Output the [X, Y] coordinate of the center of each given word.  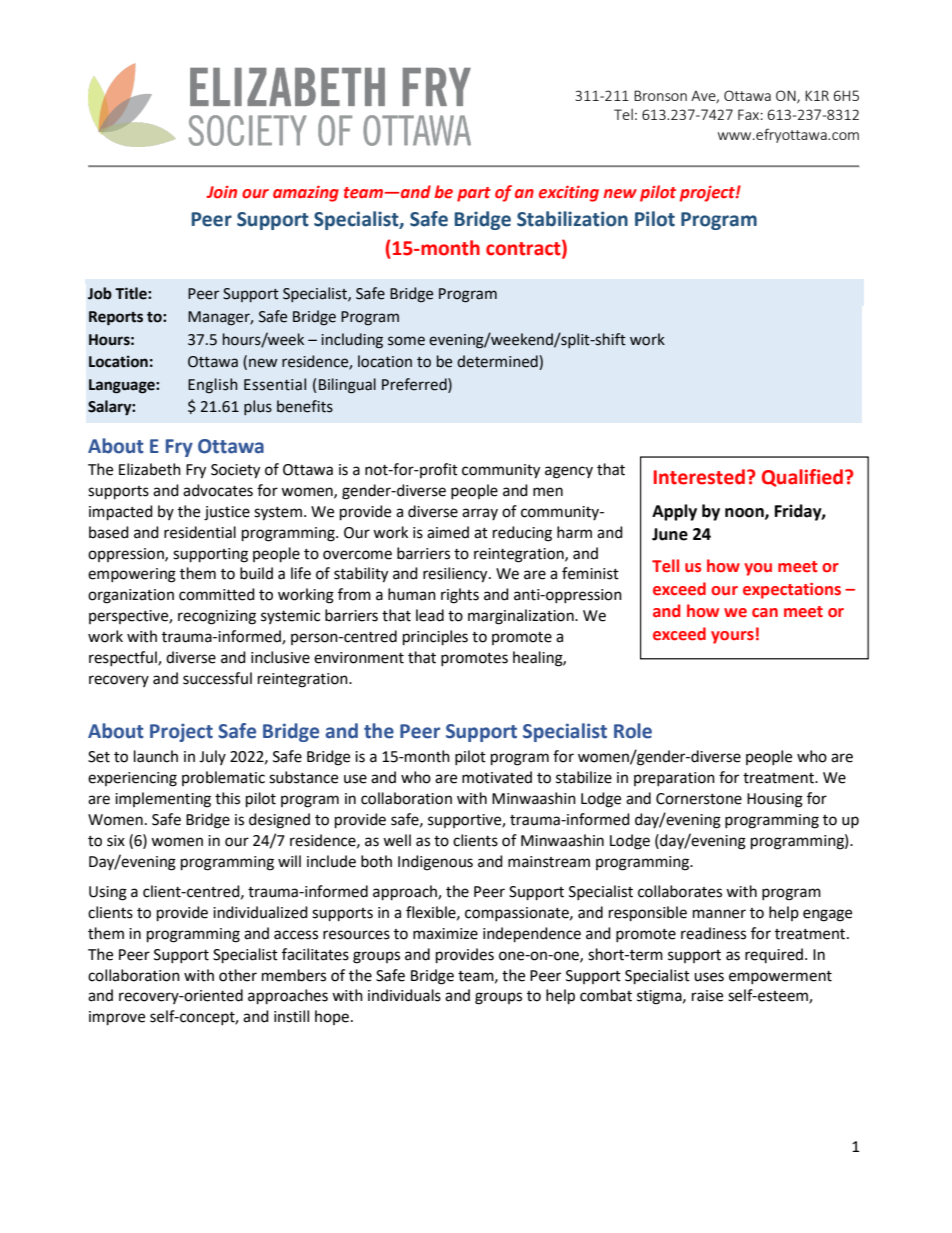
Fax [748, 114]
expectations [792, 591]
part [474, 194]
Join [221, 192]
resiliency [456, 575]
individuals [404, 995]
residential [200, 532]
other [238, 975]
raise [707, 996]
